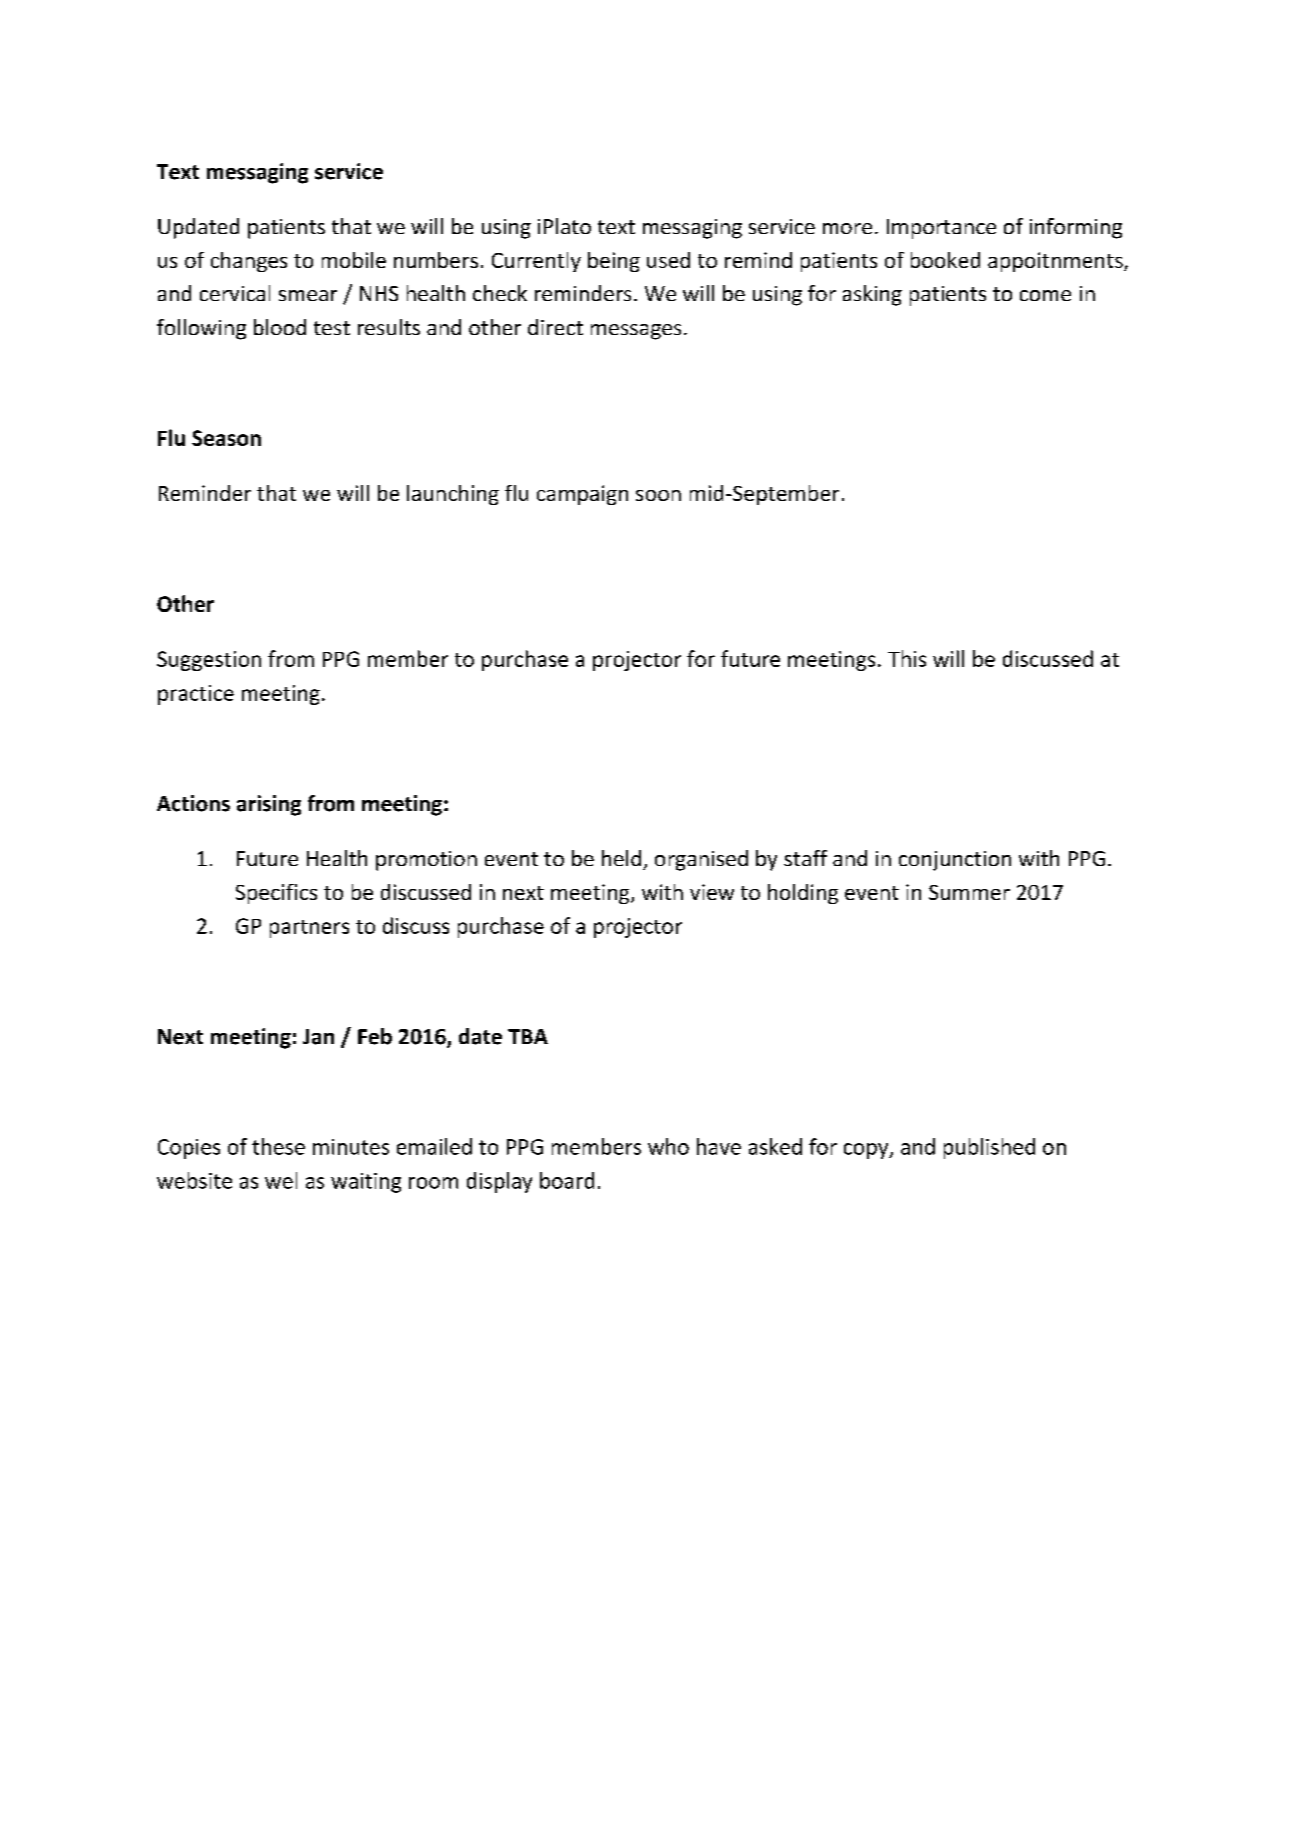 The width and height of the page is (1294, 1830). I want to click on booked, so click(945, 260).
